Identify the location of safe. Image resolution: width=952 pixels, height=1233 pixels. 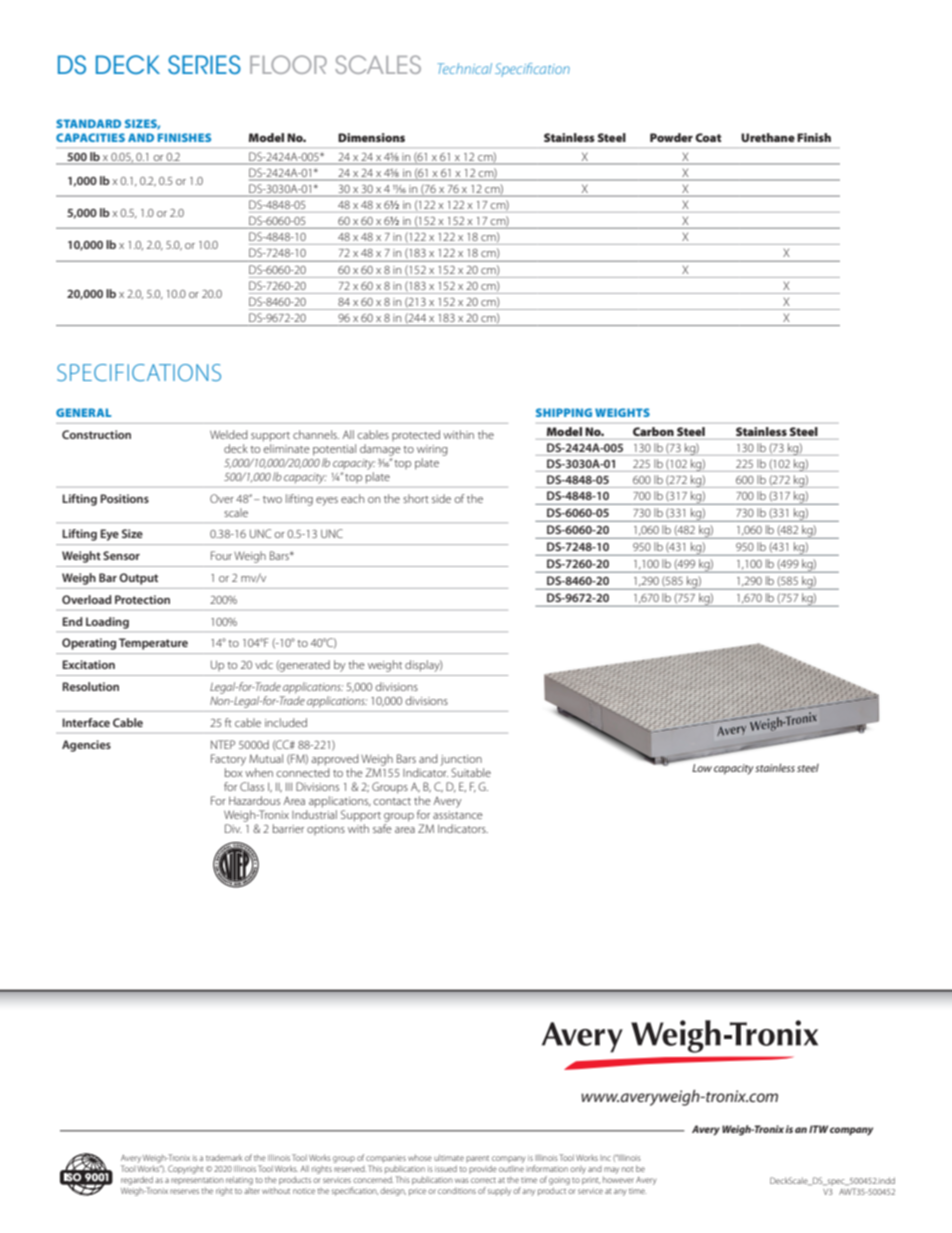
(382, 827).
